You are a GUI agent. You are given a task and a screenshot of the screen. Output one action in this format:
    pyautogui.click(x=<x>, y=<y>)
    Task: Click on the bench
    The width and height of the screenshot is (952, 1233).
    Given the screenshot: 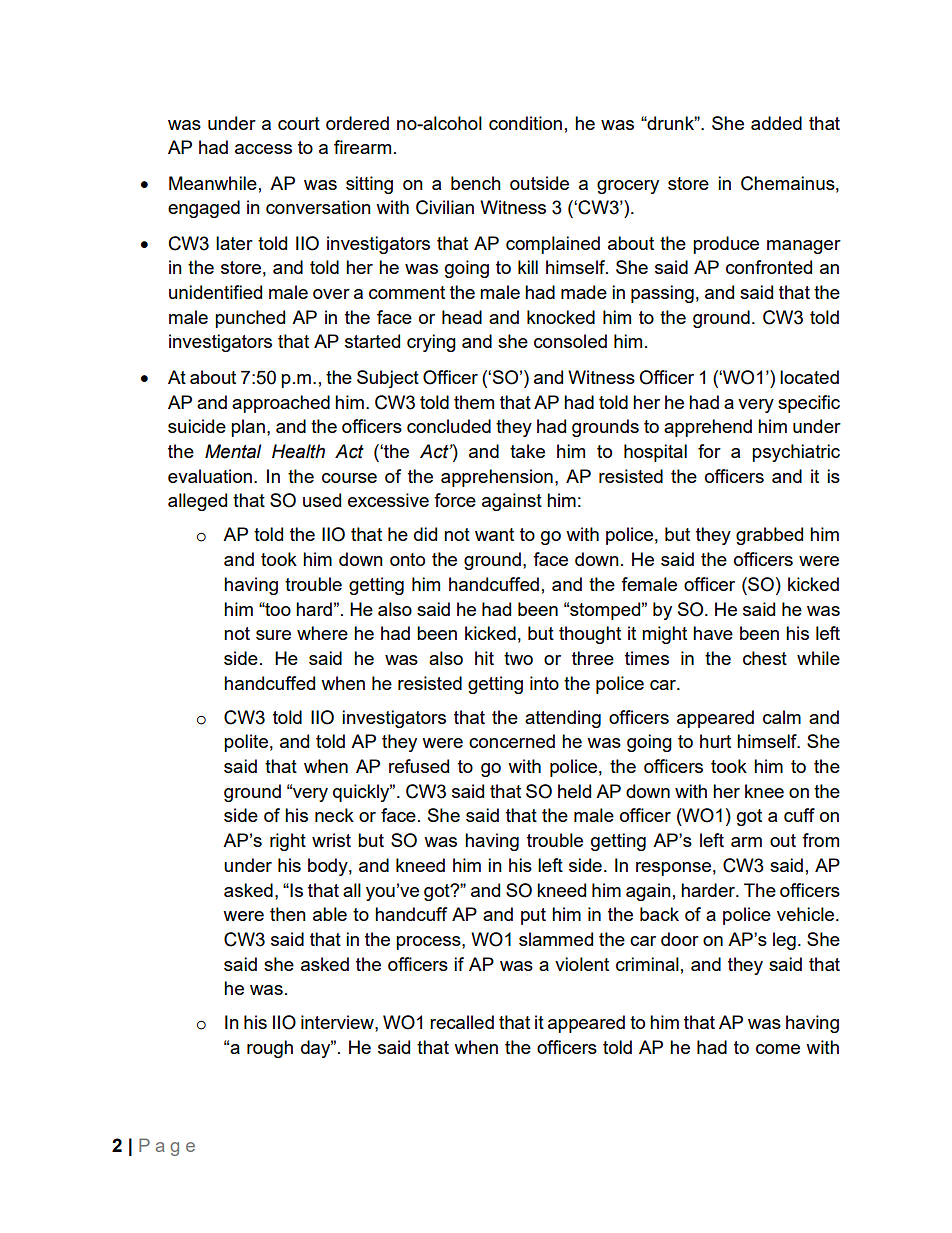 What is the action you would take?
    pyautogui.click(x=476, y=183)
